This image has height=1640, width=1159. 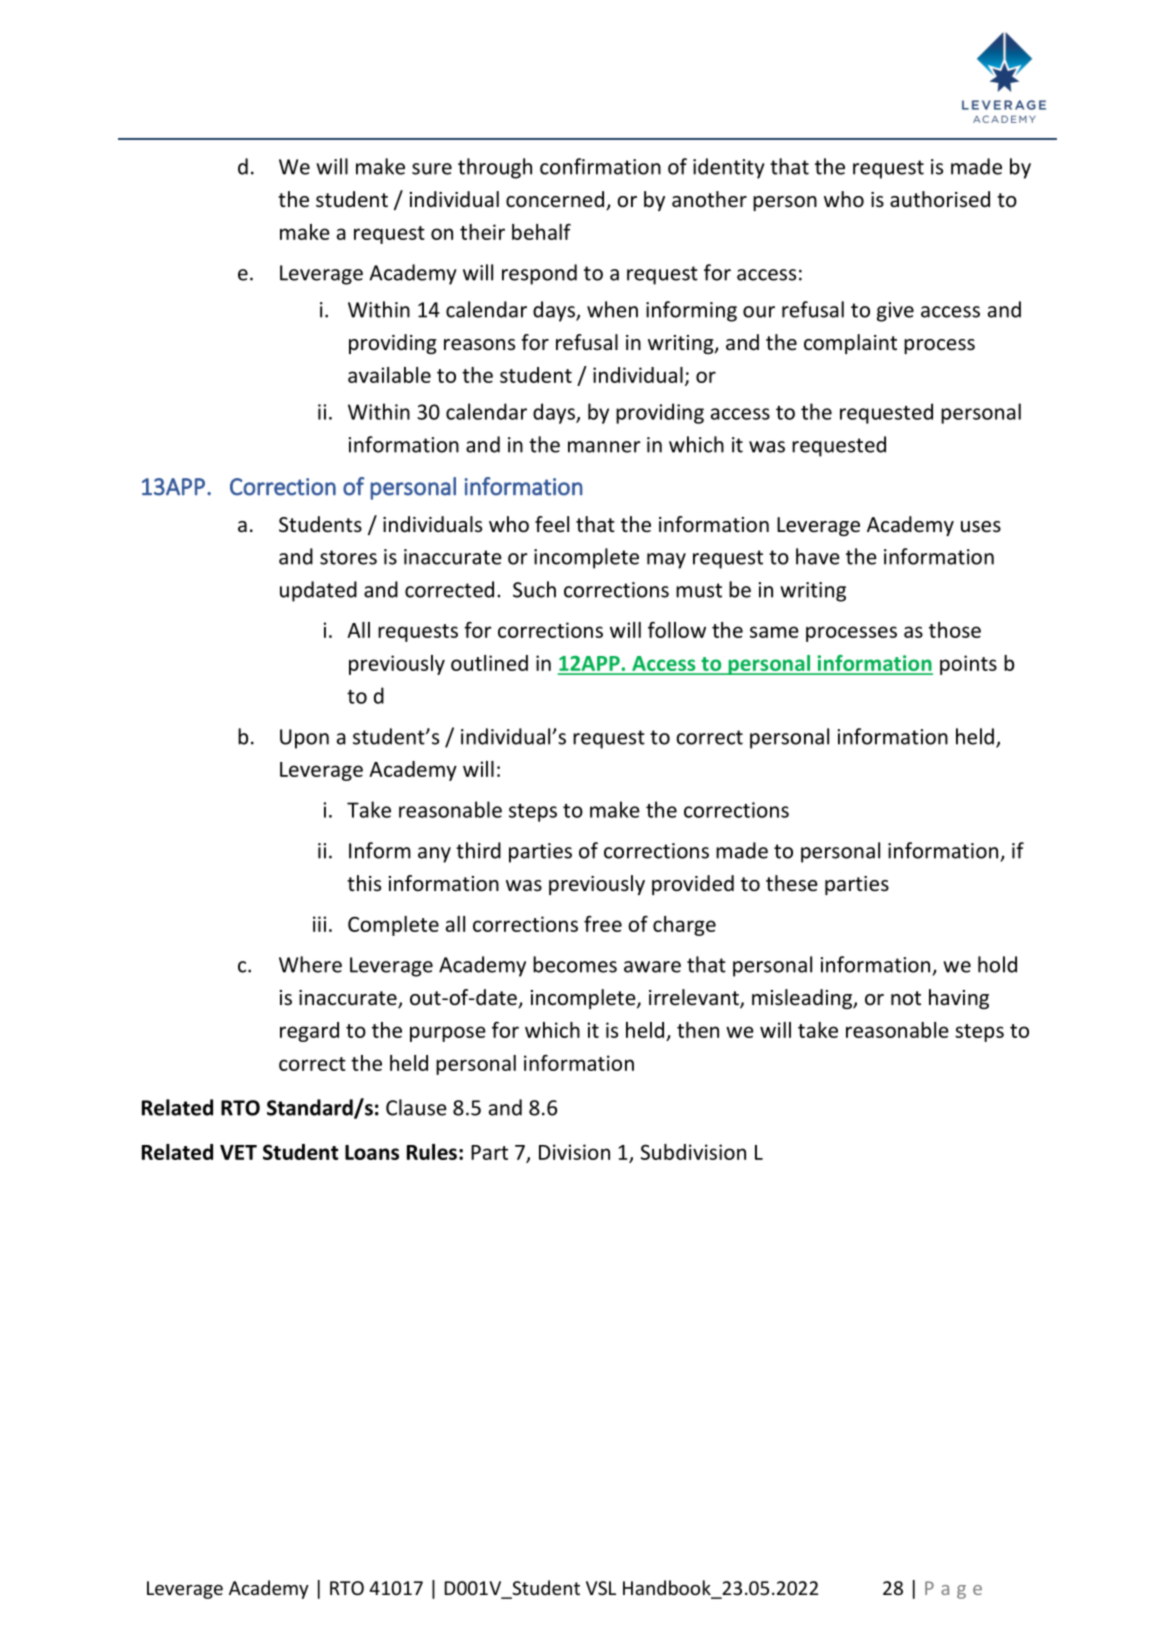 I want to click on having, so click(x=959, y=999).
